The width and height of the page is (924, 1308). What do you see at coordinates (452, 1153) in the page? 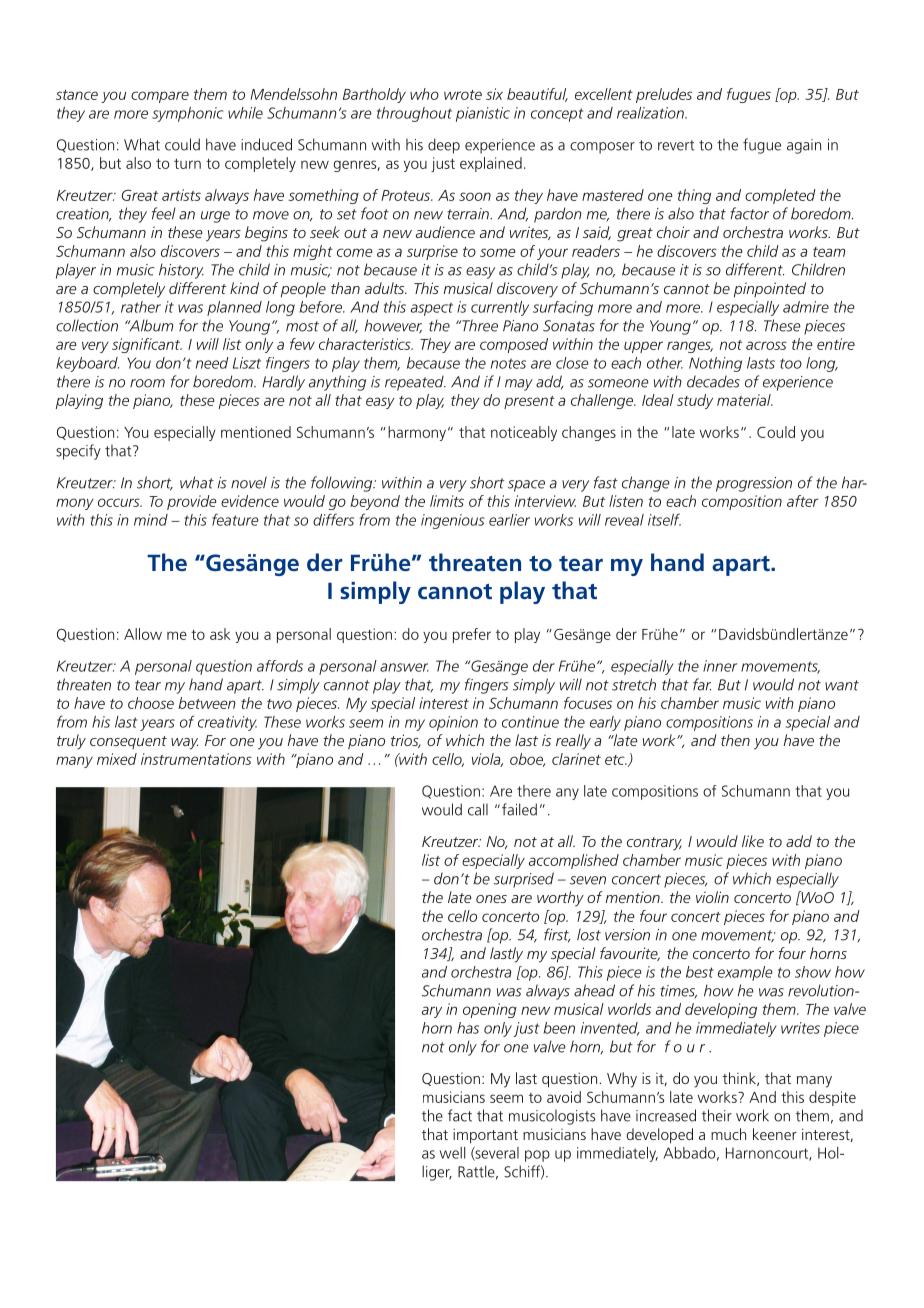
I see `well` at bounding box center [452, 1153].
